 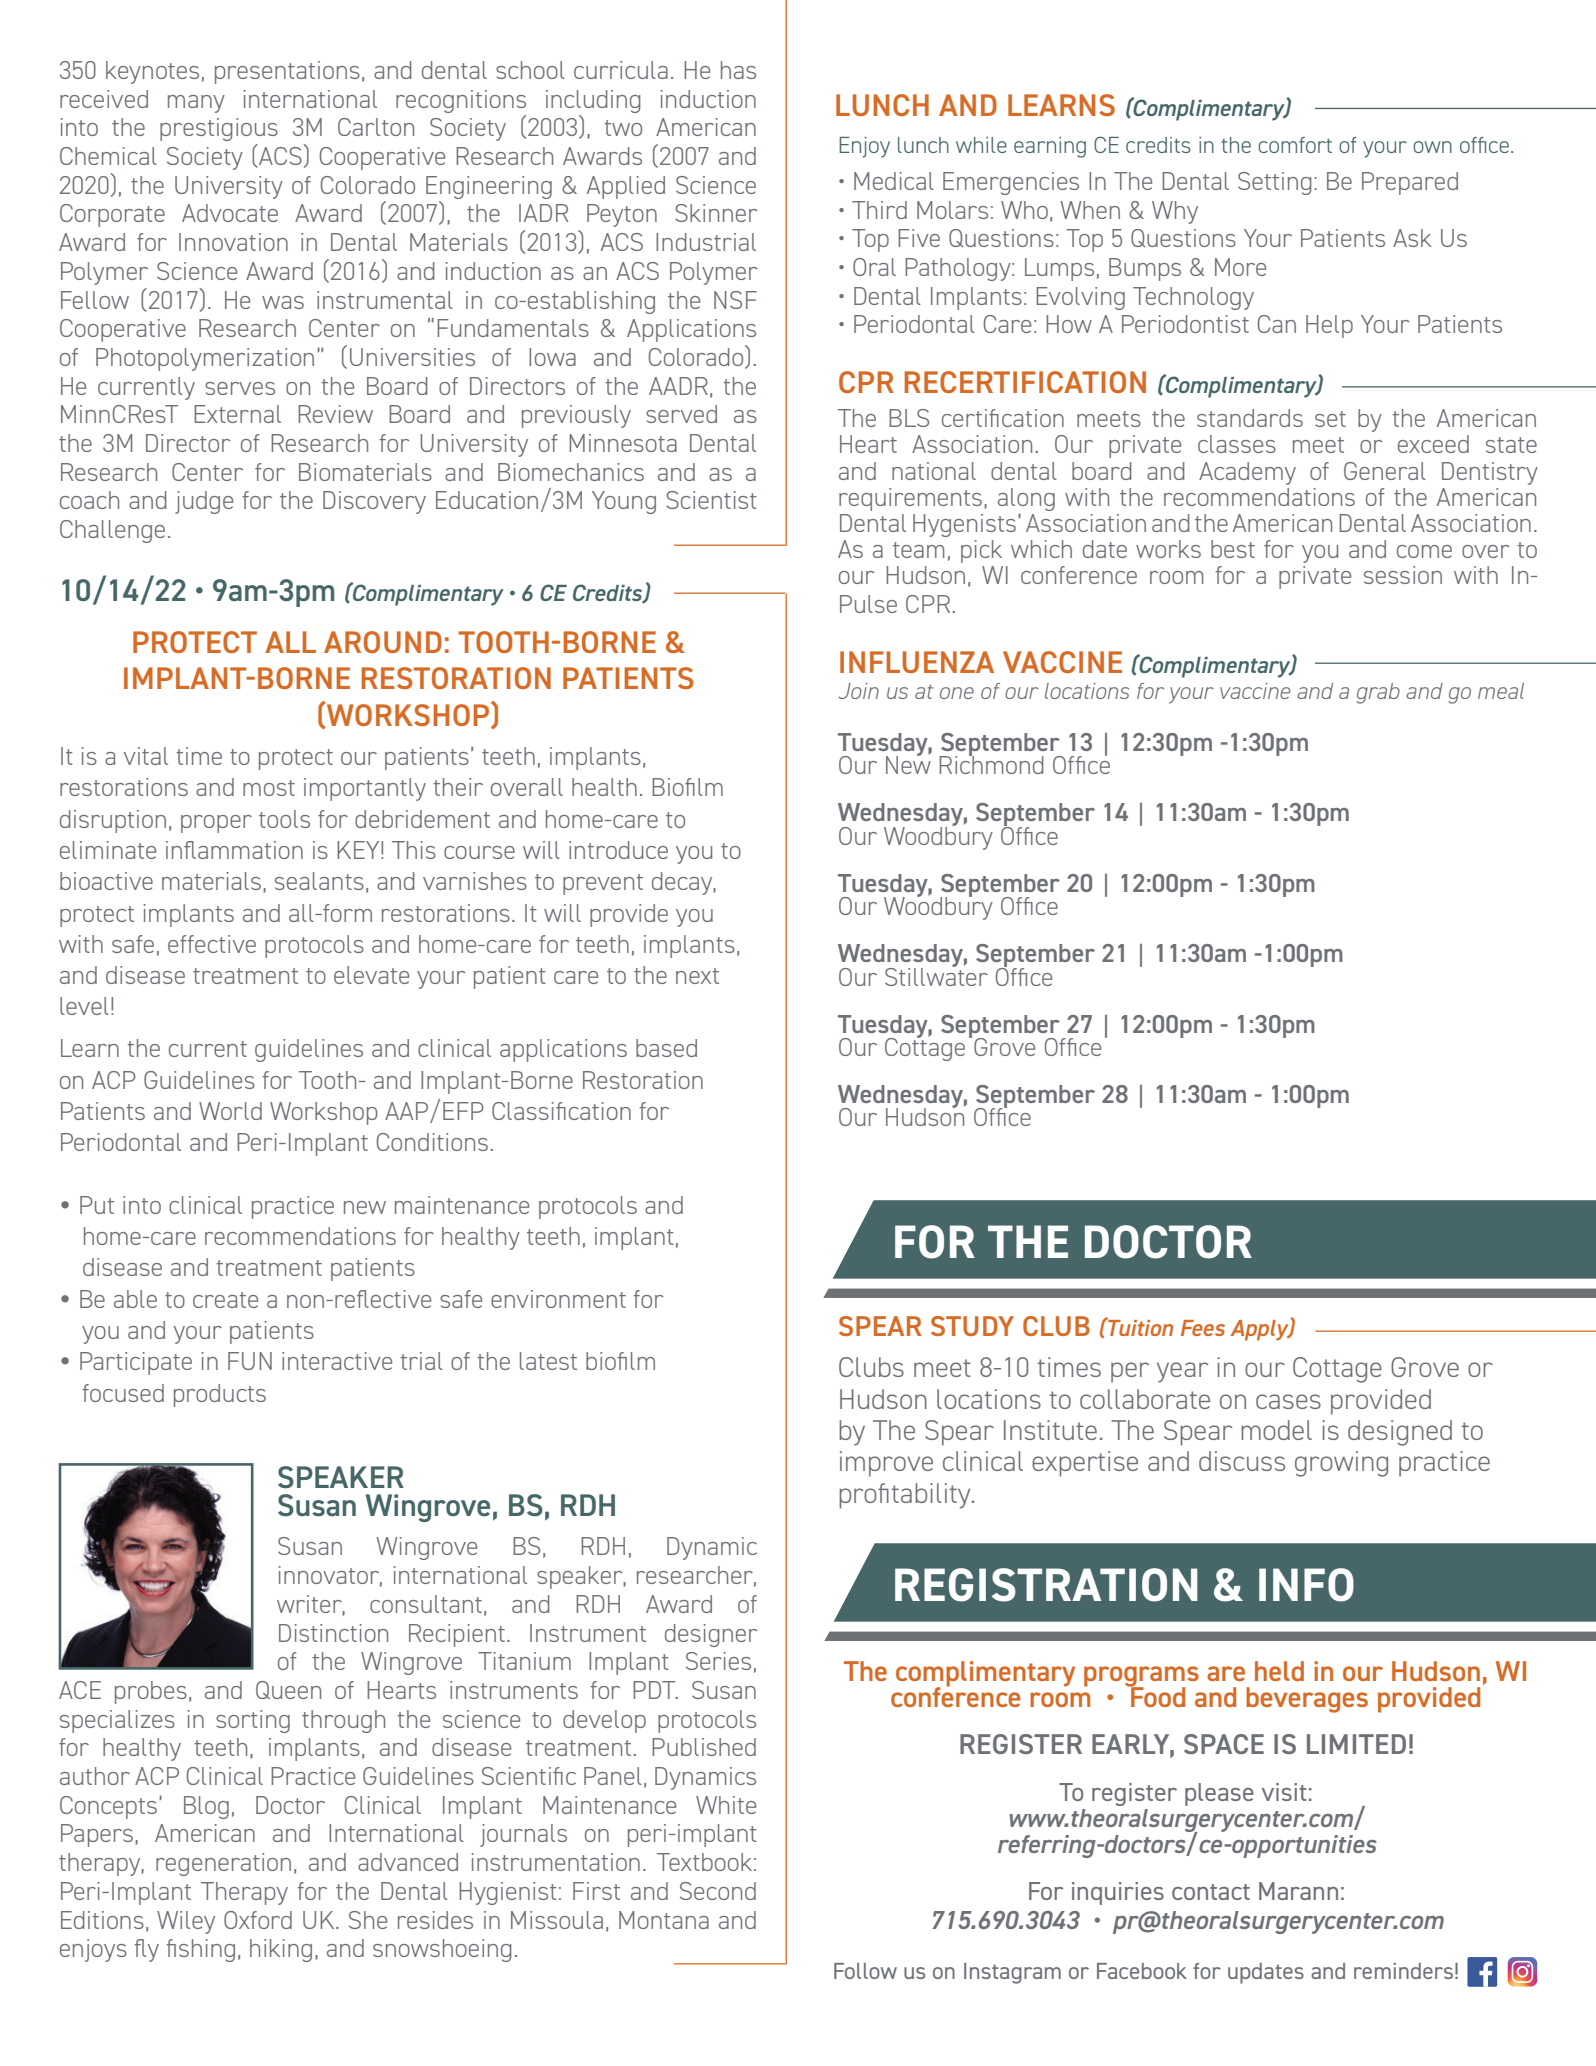 What do you see at coordinates (718, 1891) in the screenshot?
I see `Second` at bounding box center [718, 1891].
